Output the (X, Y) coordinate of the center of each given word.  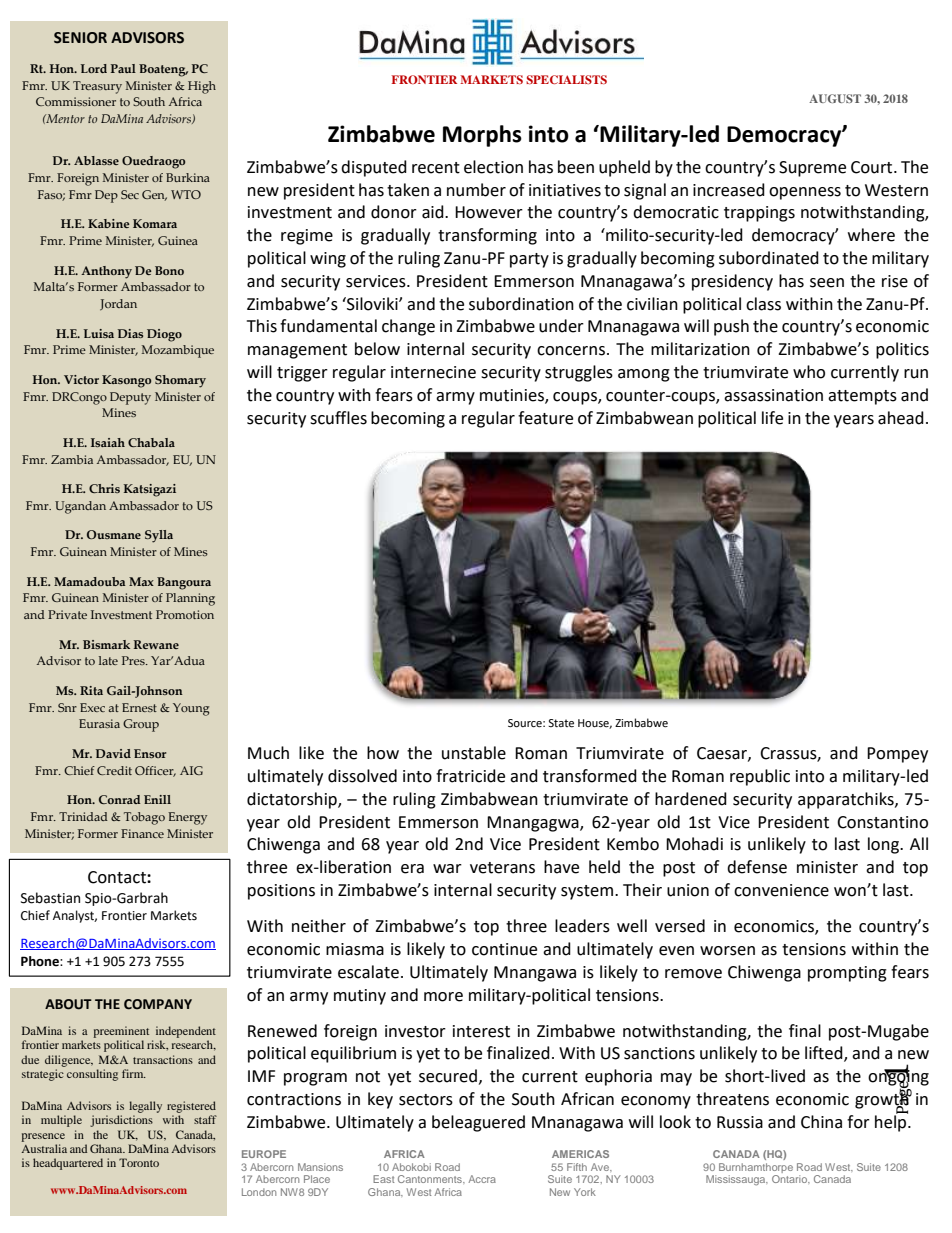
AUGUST (835, 98)
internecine (433, 372)
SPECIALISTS (566, 79)
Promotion (185, 614)
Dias (130, 333)
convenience (781, 890)
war (447, 869)
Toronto (139, 1162)
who (809, 372)
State (561, 723)
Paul (123, 68)
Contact (118, 877)
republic (760, 777)
